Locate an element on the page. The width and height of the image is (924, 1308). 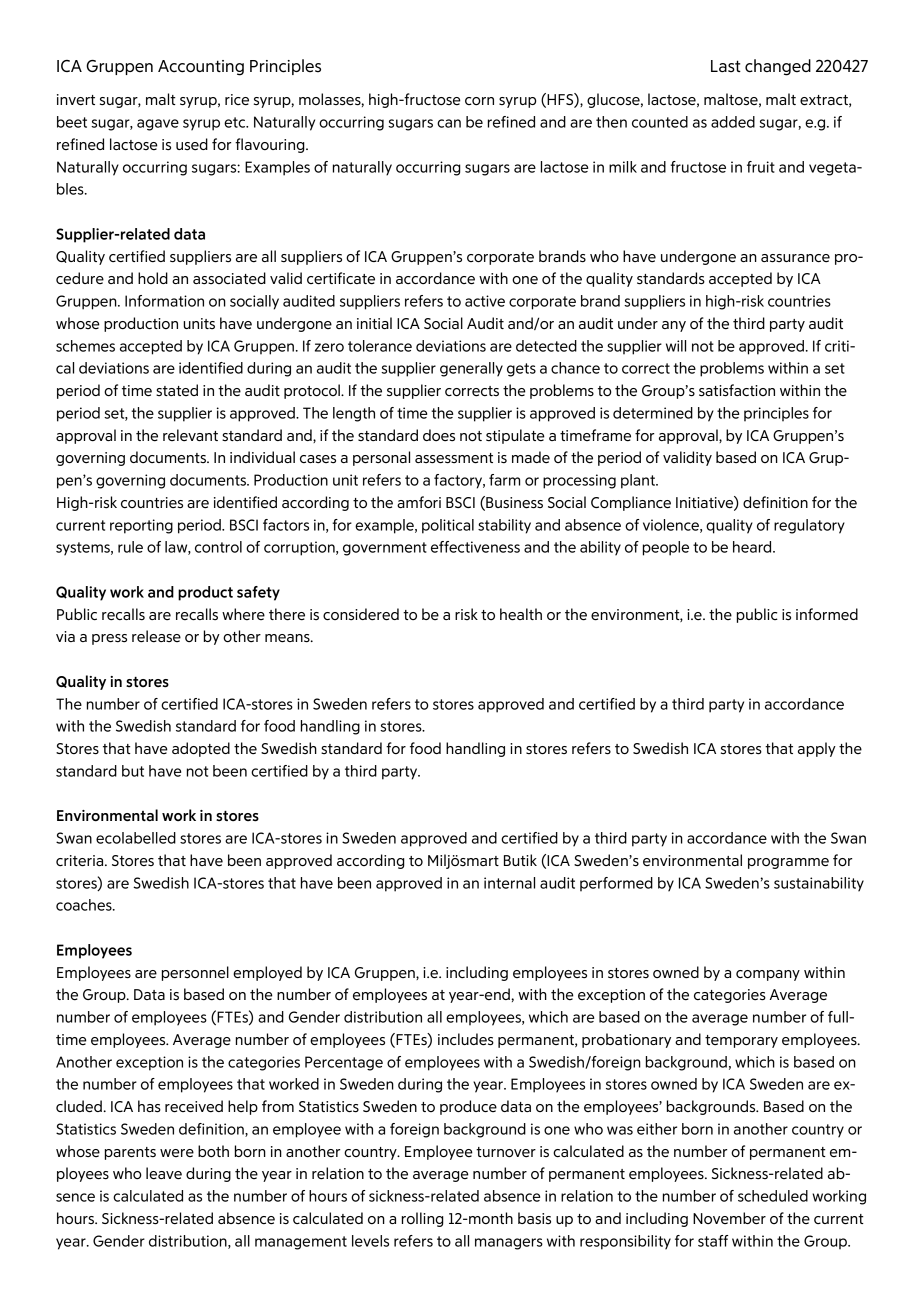
rolling is located at coordinates (423, 1219).
